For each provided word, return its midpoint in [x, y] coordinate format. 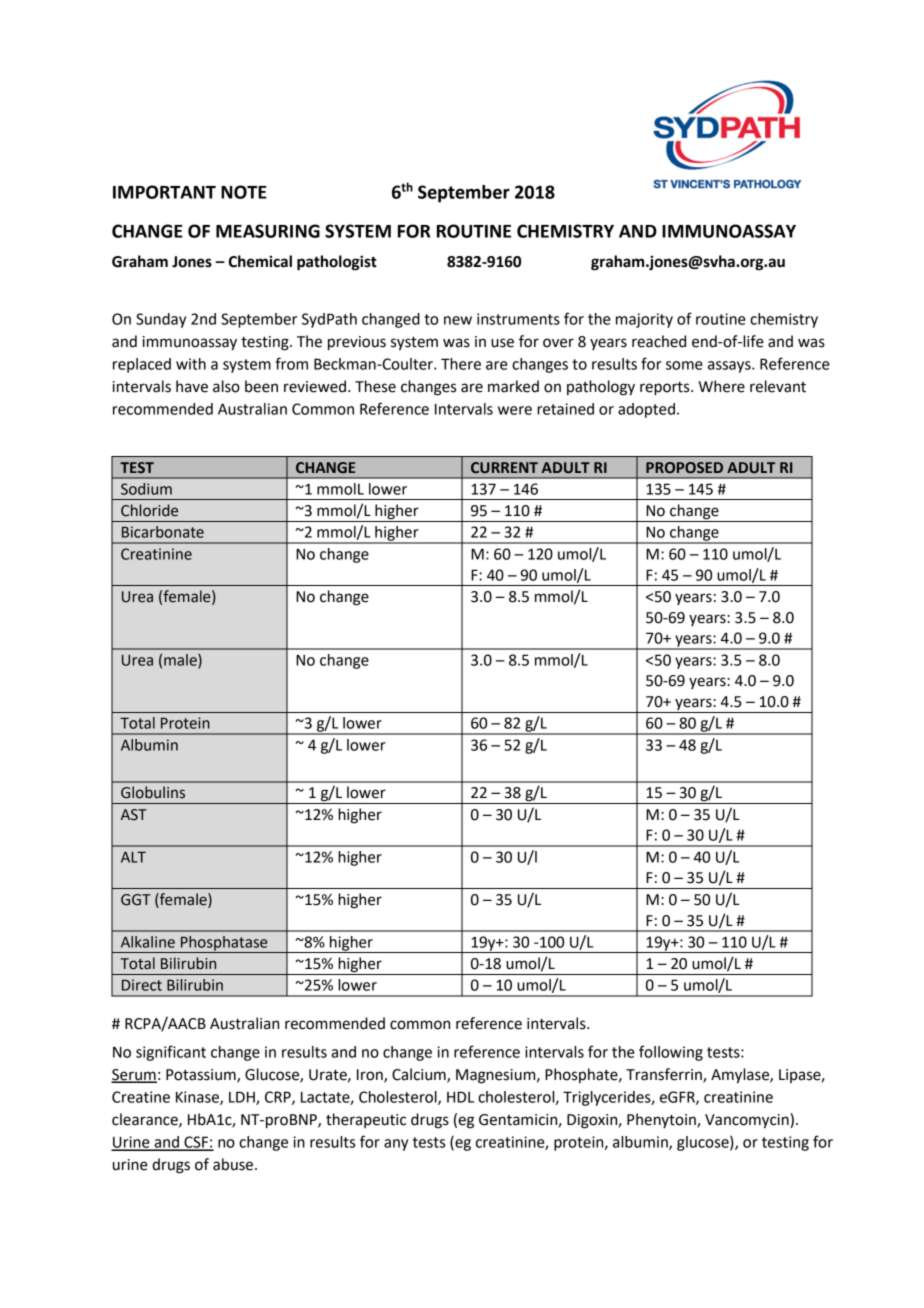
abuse [233, 1164]
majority [644, 320]
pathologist [337, 263]
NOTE [244, 192]
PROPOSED [684, 468]
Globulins [153, 792]
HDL [460, 1097]
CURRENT [504, 468]
